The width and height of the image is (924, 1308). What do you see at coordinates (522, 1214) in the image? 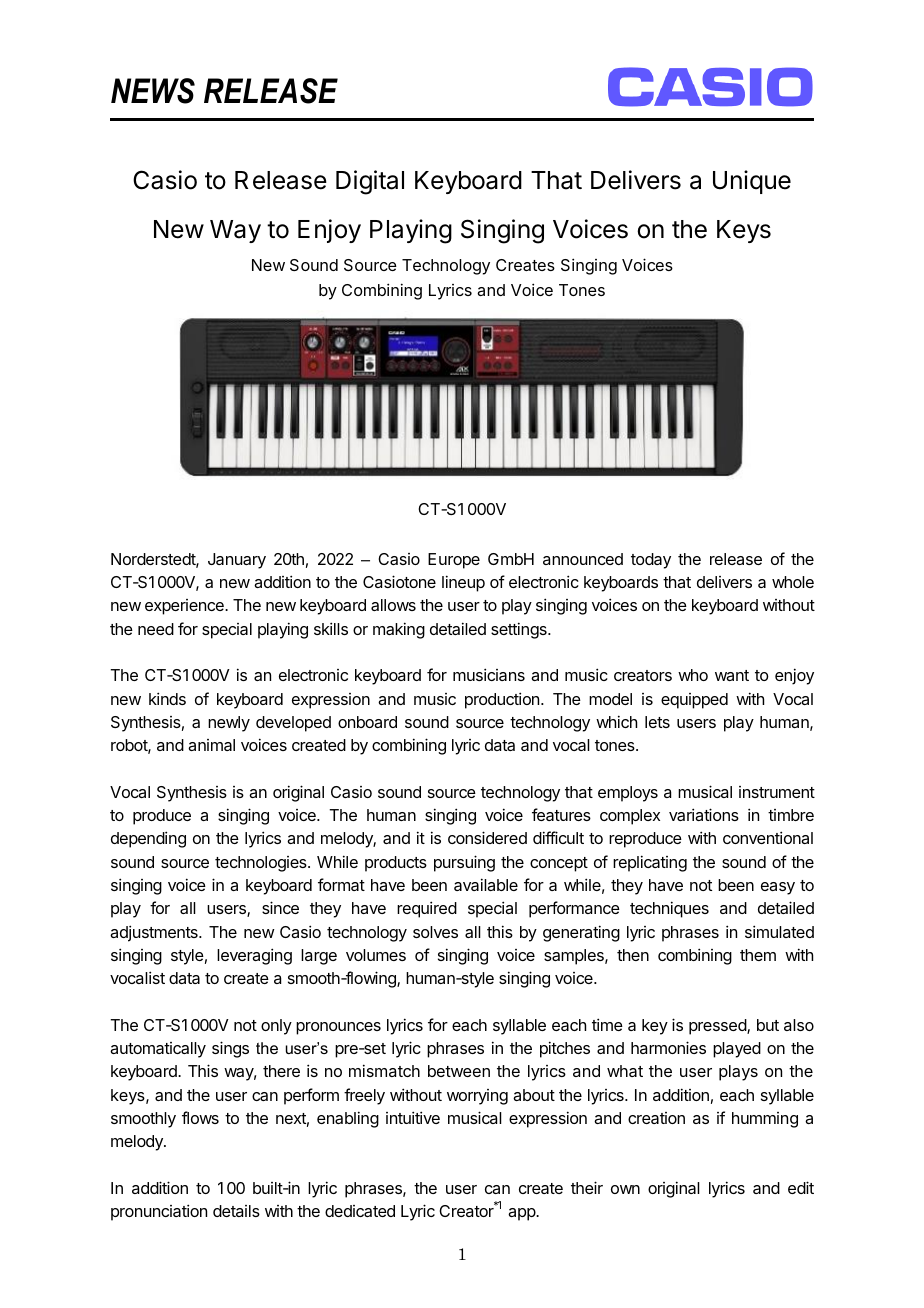
I see `app` at bounding box center [522, 1214].
